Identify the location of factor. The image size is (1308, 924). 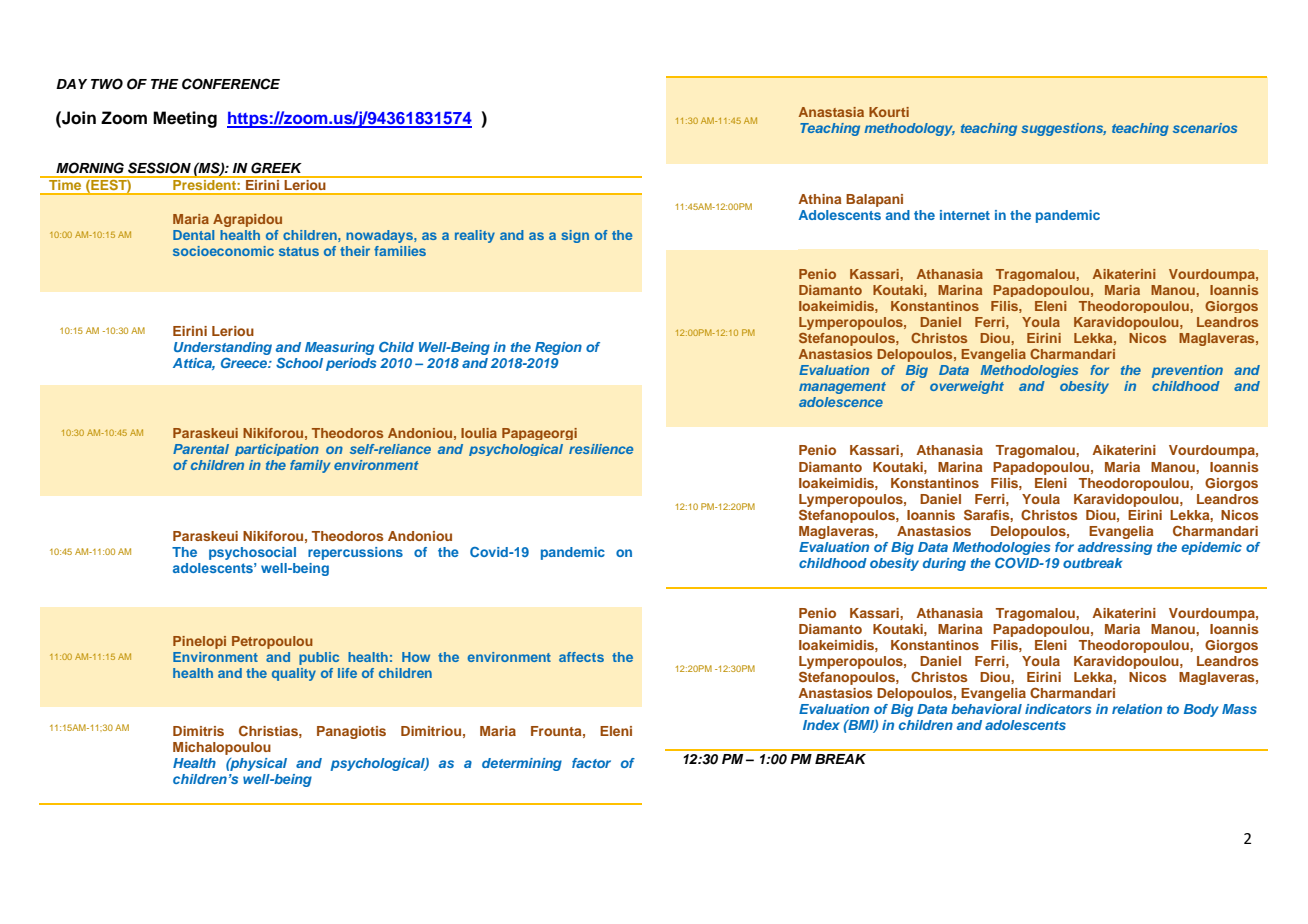
(591, 763).
